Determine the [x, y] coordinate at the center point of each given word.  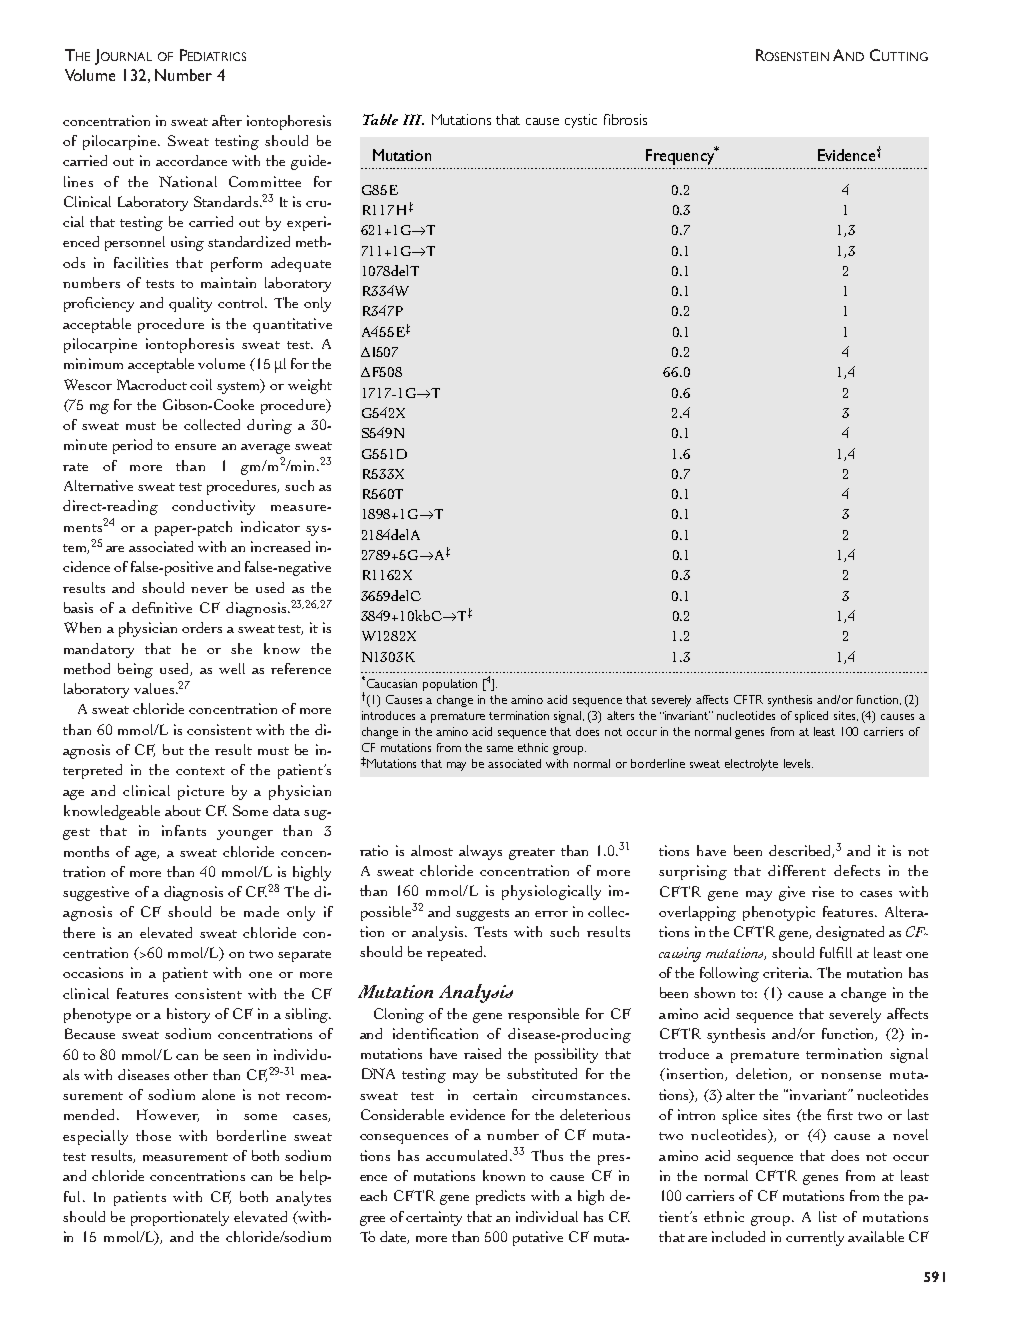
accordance [191, 160]
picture [201, 792]
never [209, 590]
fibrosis [625, 119]
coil [201, 384]
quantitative [292, 325]
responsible [543, 1015]
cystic [581, 121]
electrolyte [751, 765]
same [500, 749]
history [188, 1015]
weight [310, 386]
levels [798, 763]
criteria [787, 972]
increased [280, 546]
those [153, 1135]
